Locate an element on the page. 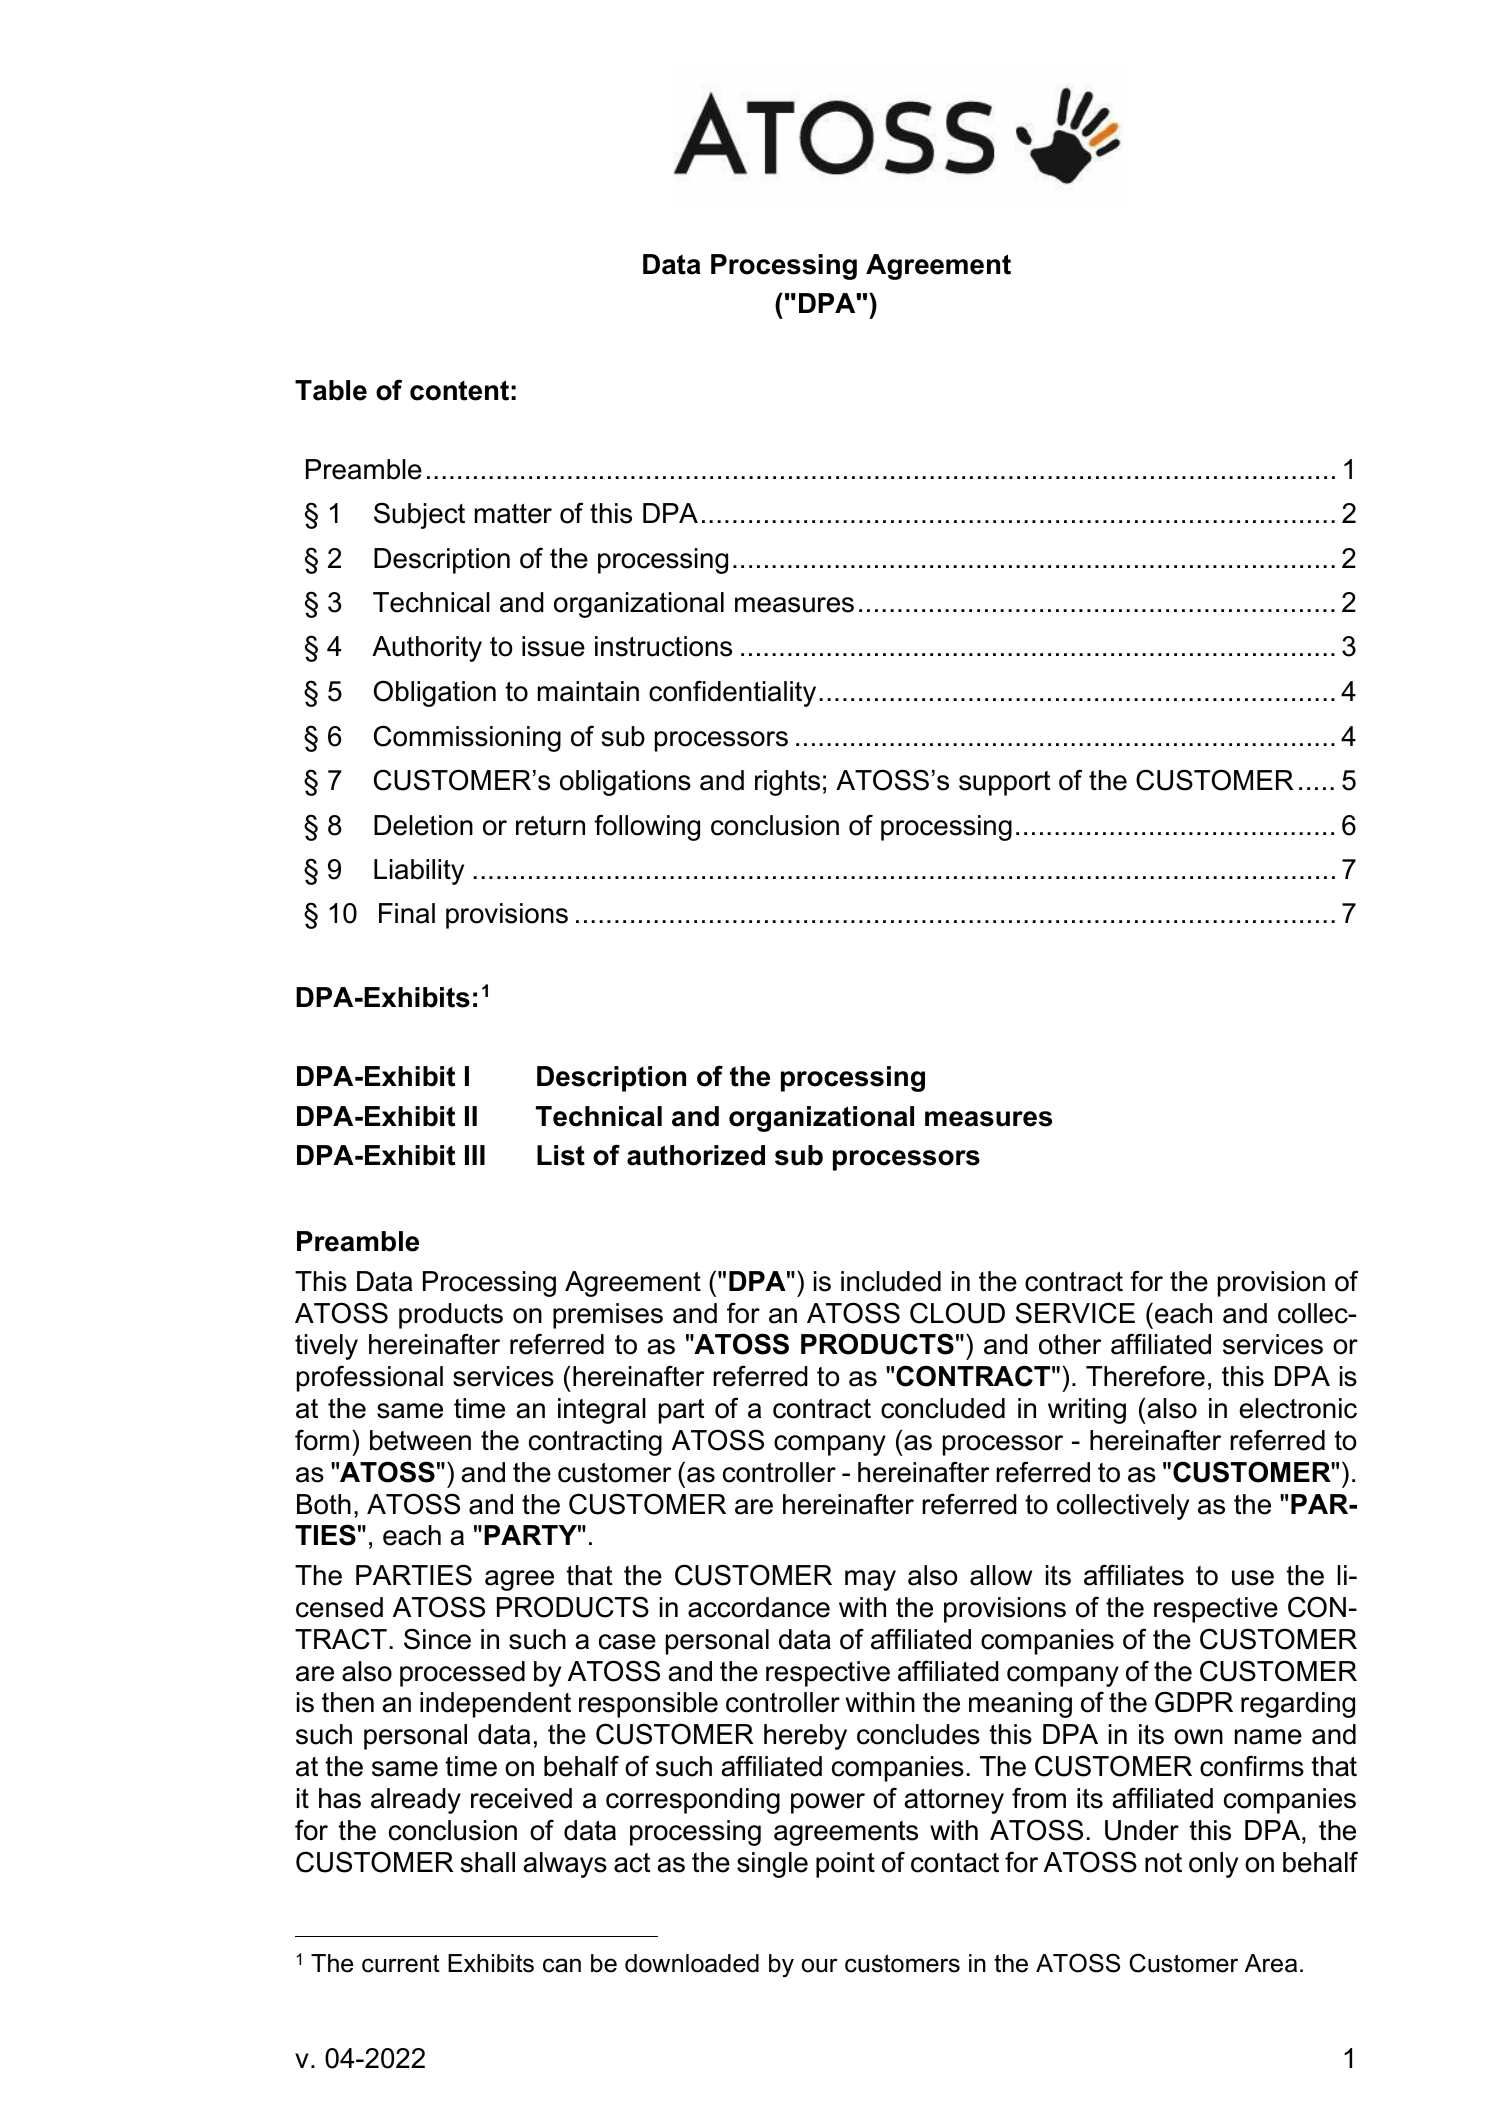 This image has height=2121, width=1500. our is located at coordinates (820, 1965).
